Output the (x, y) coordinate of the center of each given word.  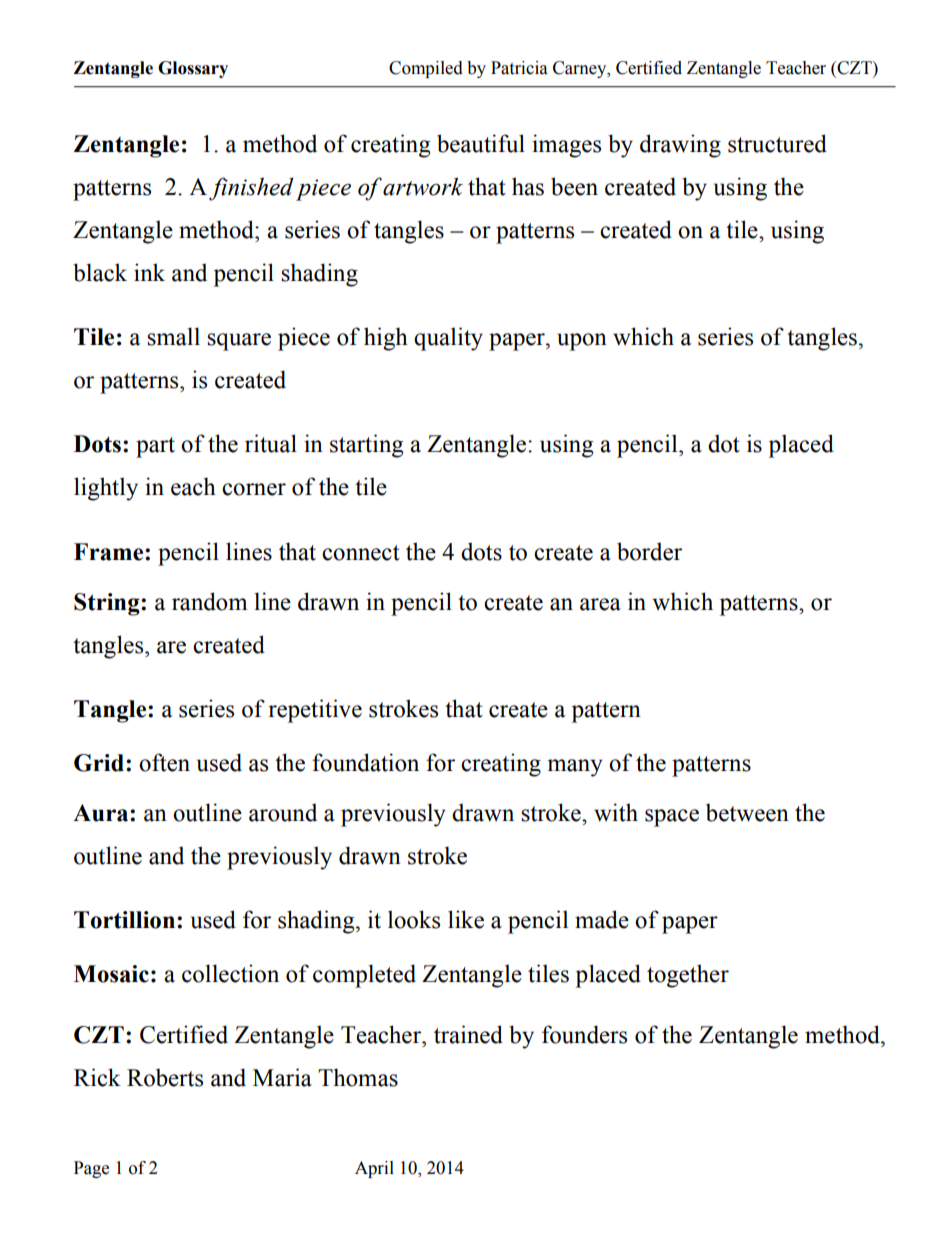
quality (448, 339)
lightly (106, 489)
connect (361, 553)
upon (582, 342)
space (672, 818)
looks (414, 919)
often (164, 762)
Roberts (165, 1077)
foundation (365, 762)
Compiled (426, 69)
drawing (680, 146)
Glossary (193, 69)
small (173, 336)
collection (230, 973)
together (688, 976)
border (649, 551)
